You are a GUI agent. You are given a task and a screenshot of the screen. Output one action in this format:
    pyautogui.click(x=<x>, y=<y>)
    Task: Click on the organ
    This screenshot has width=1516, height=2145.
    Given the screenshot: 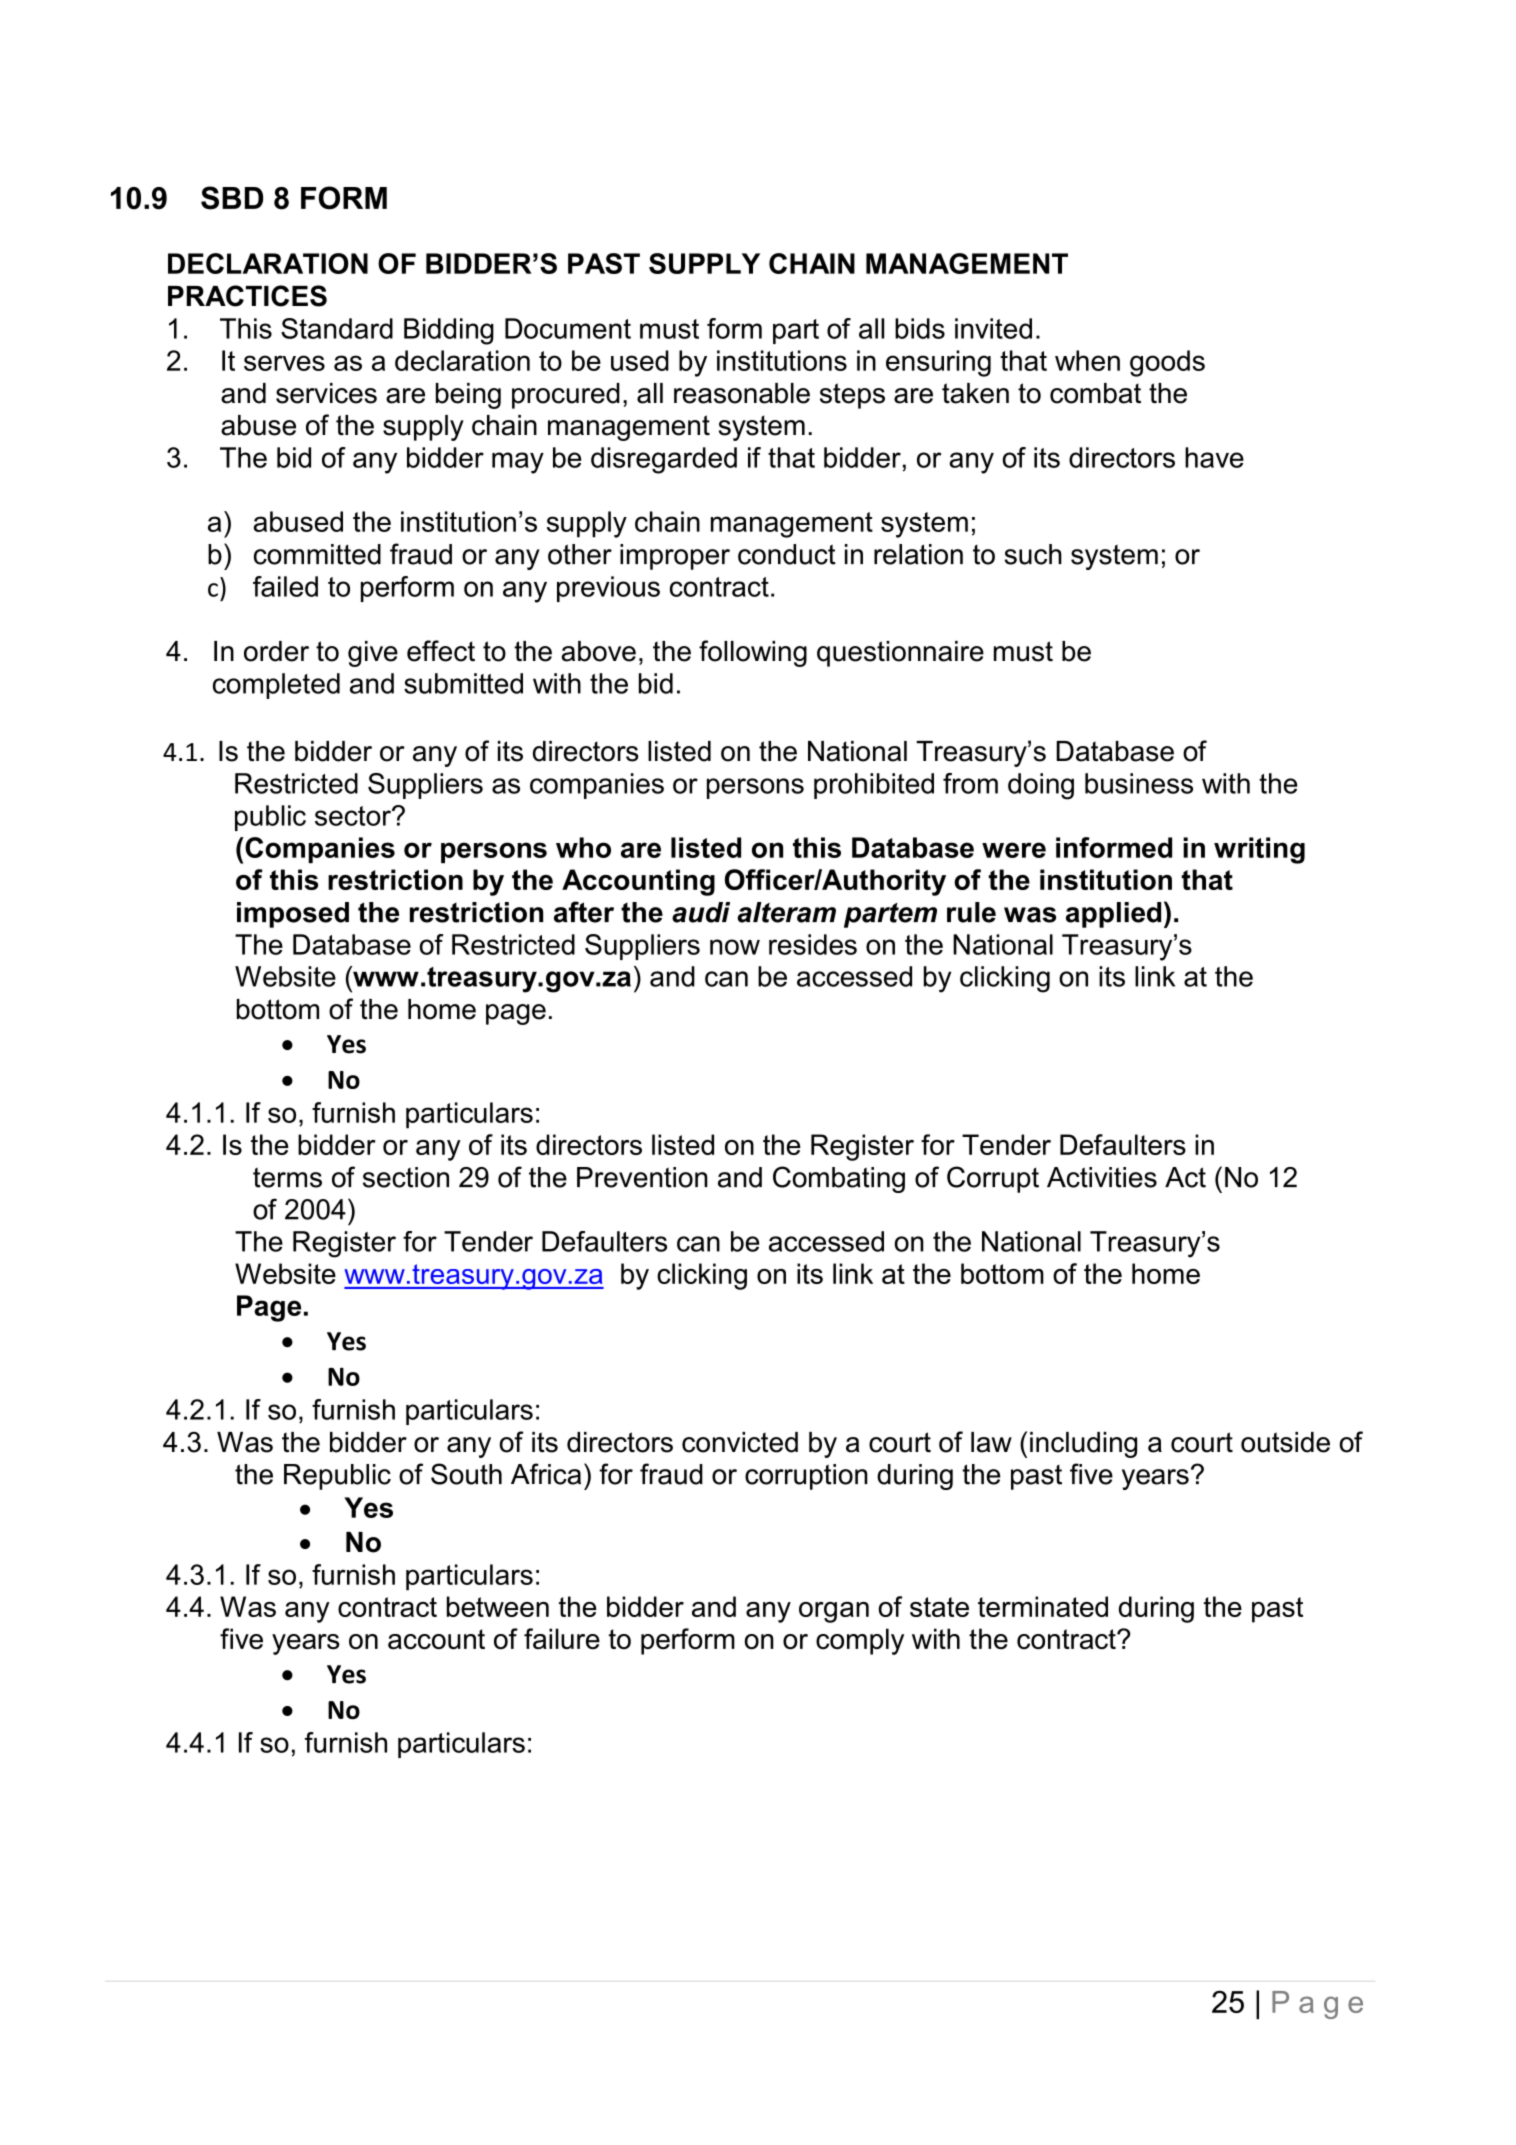 What is the action you would take?
    pyautogui.click(x=834, y=1612)
